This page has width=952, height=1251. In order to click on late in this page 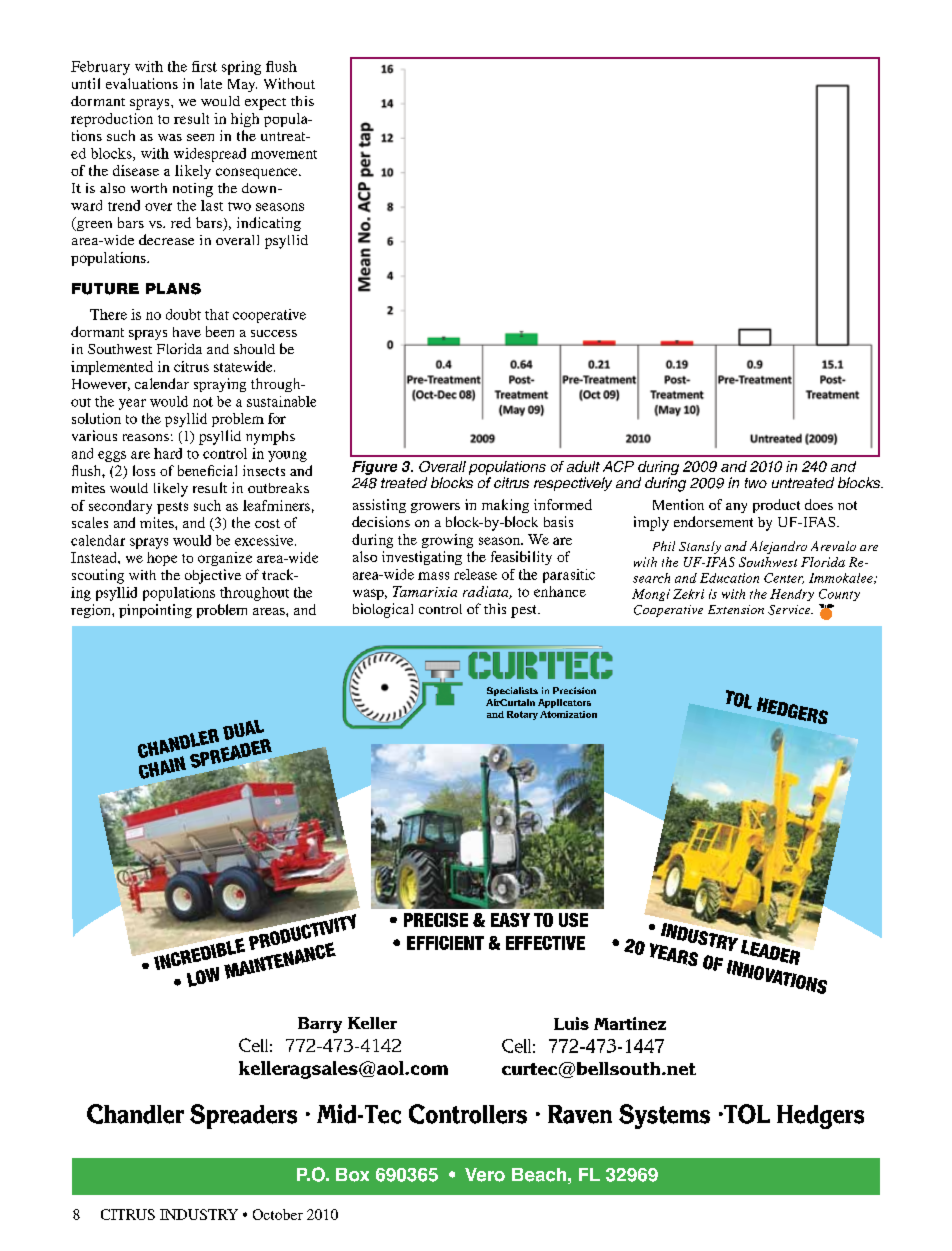, I will do `click(211, 83)`.
